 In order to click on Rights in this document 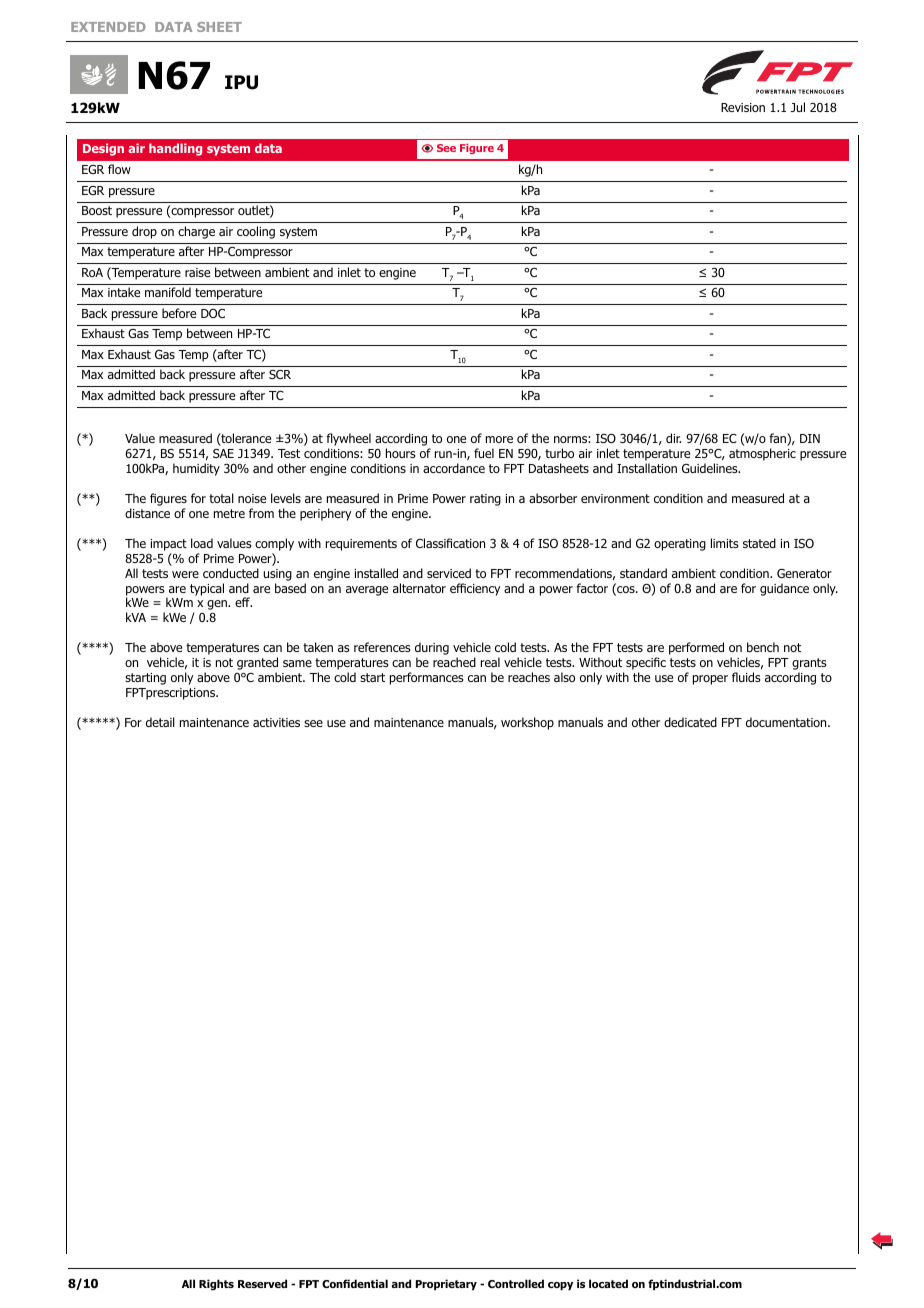, I will do `click(216, 1285)`.
